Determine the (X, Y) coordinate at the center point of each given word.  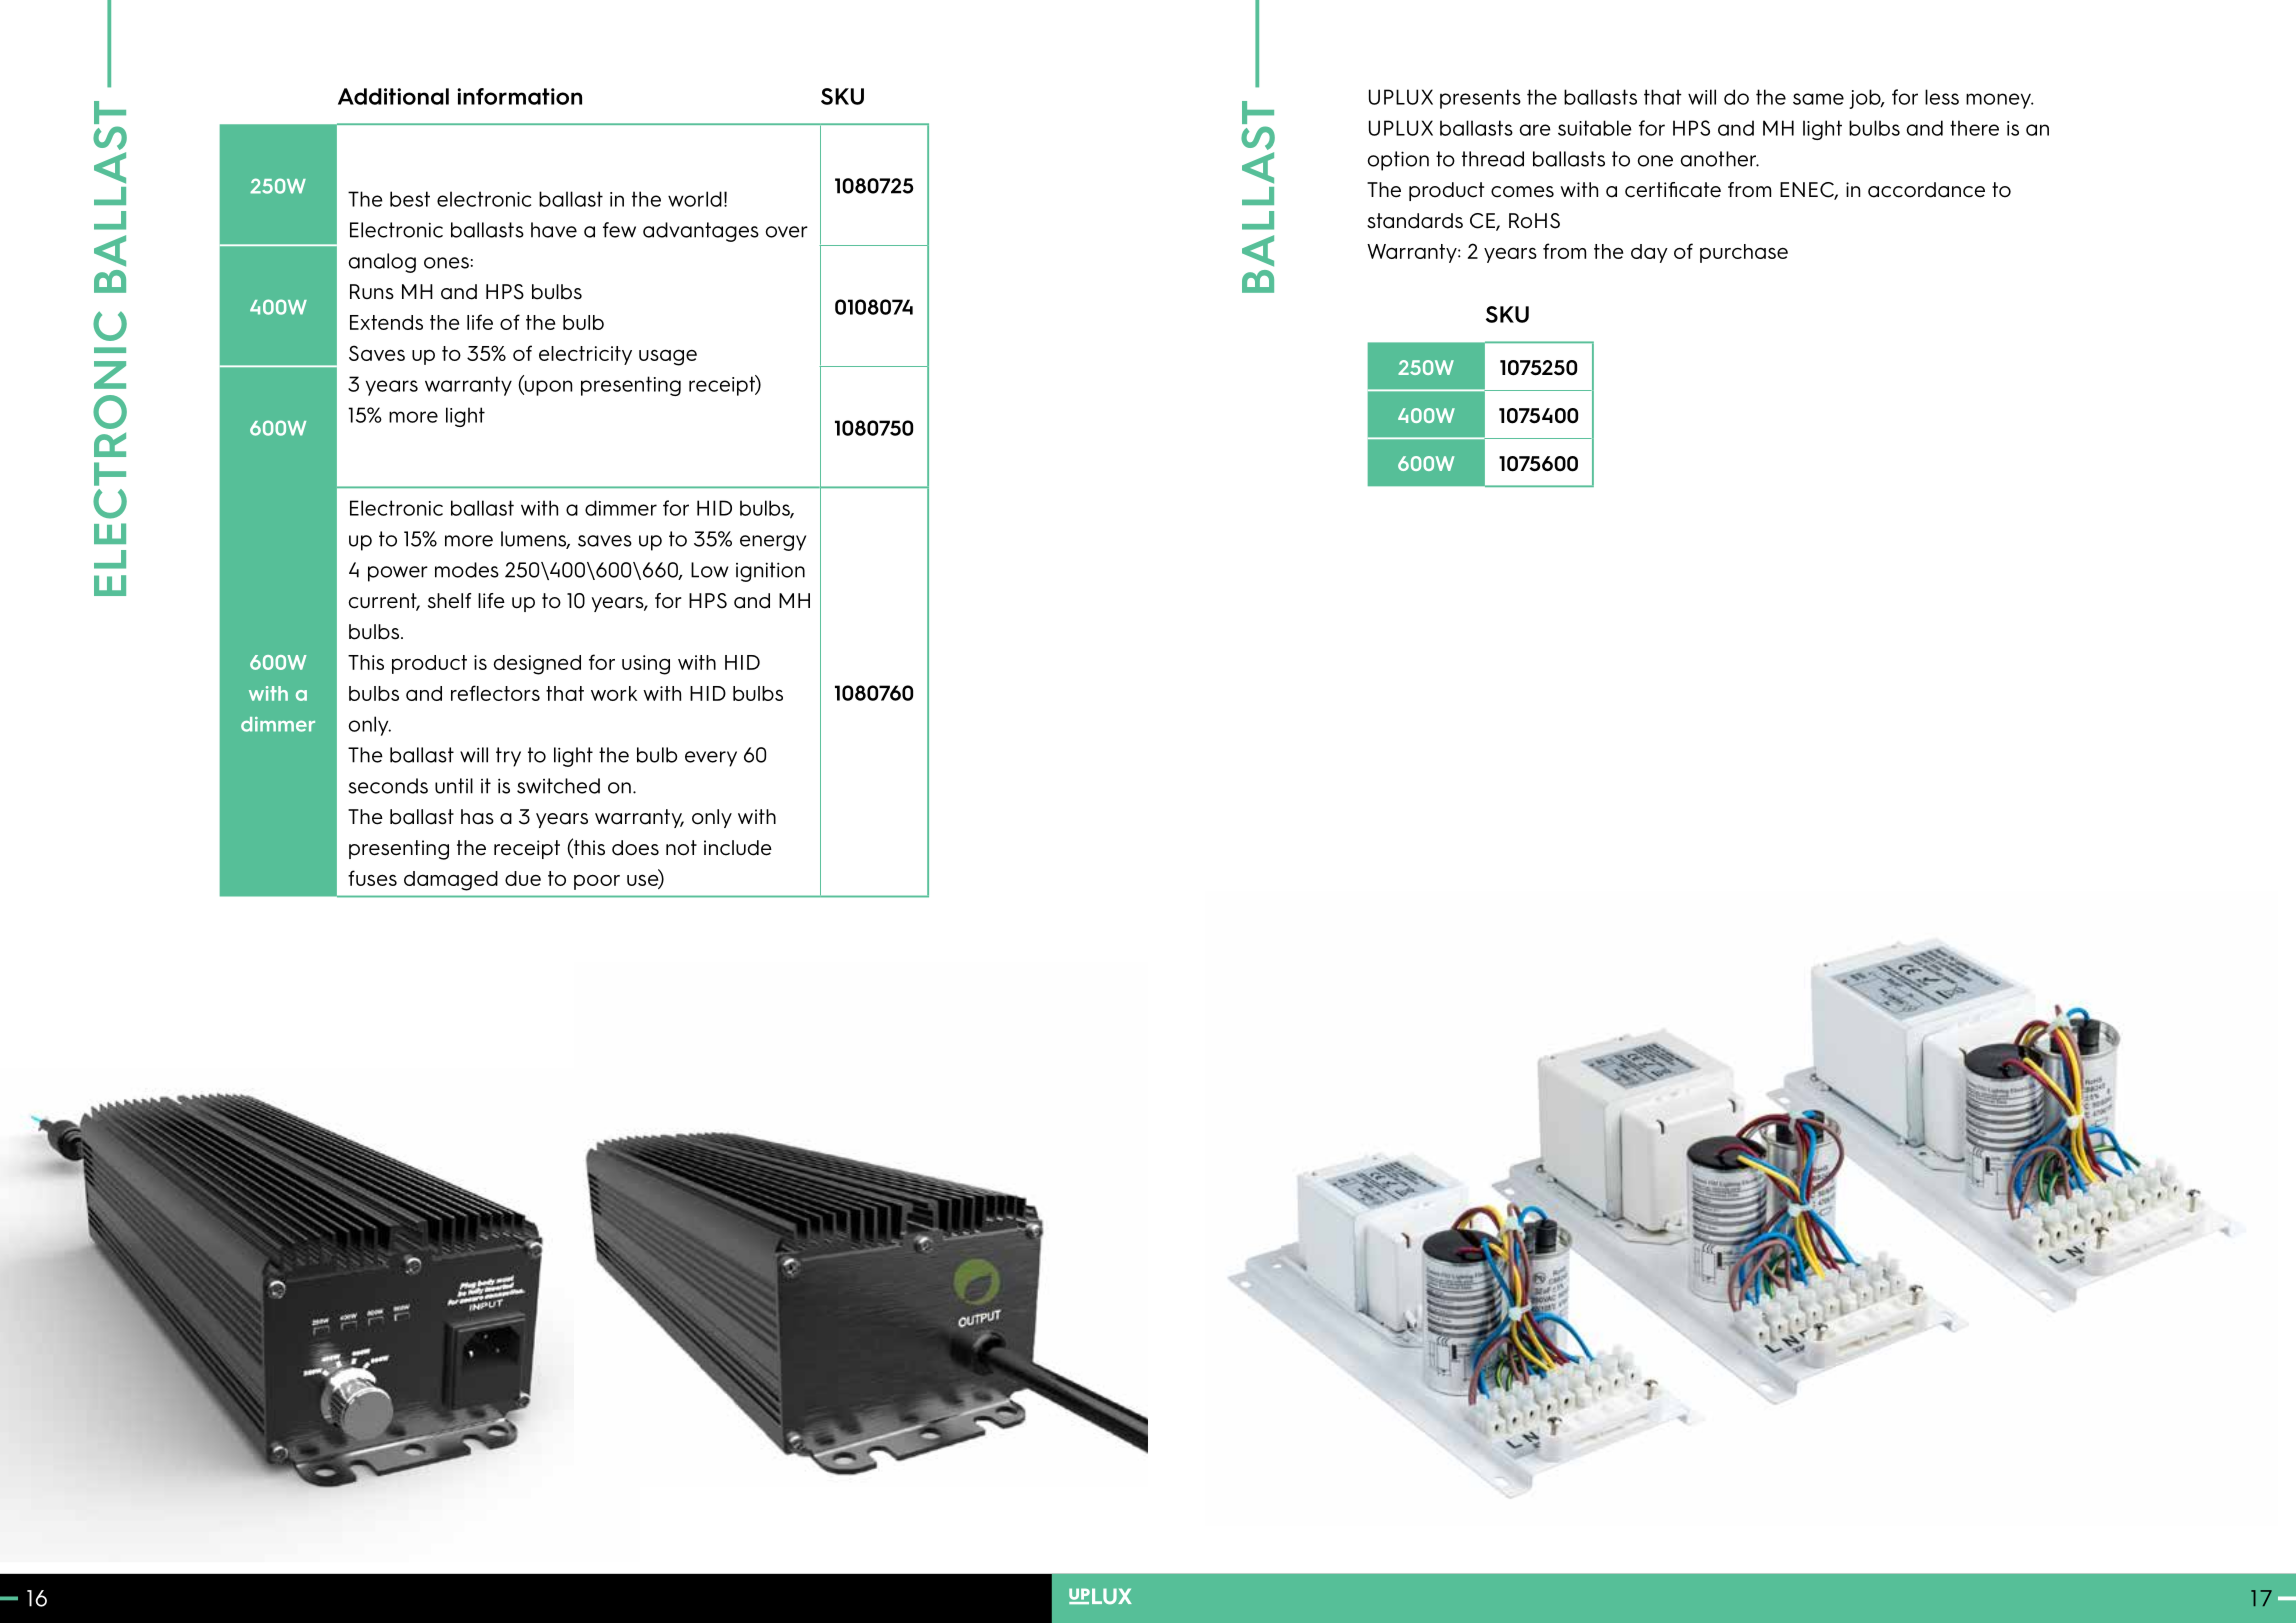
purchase (1744, 253)
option (1398, 161)
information (519, 96)
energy (773, 543)
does (635, 848)
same (1818, 99)
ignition (770, 572)
